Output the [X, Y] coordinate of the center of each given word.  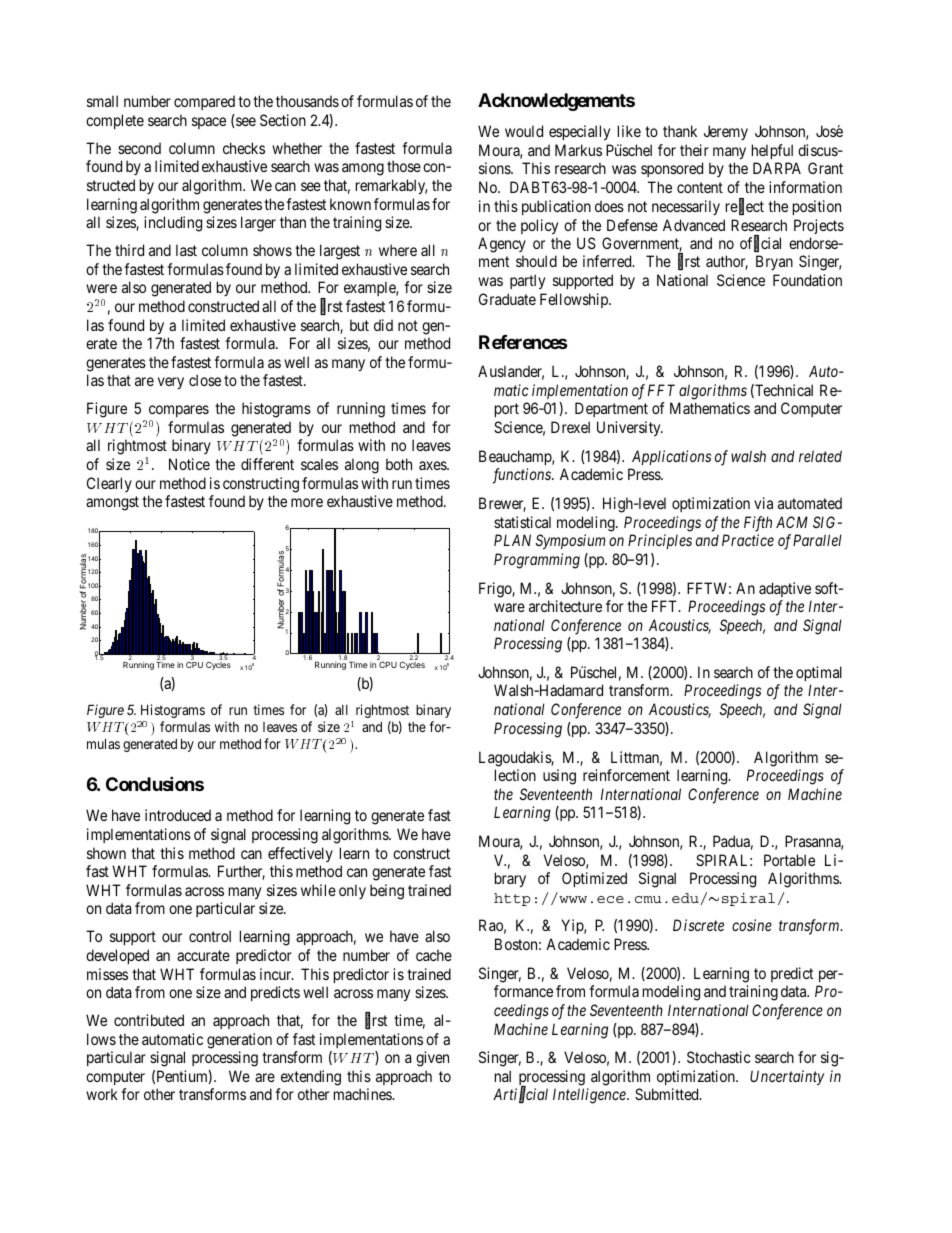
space [209, 123]
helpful [772, 151]
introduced [178, 815]
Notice [189, 464]
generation [239, 1041]
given [432, 1059]
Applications [671, 457]
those [404, 166]
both [399, 464]
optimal [819, 673]
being [387, 892]
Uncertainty [787, 1077]
